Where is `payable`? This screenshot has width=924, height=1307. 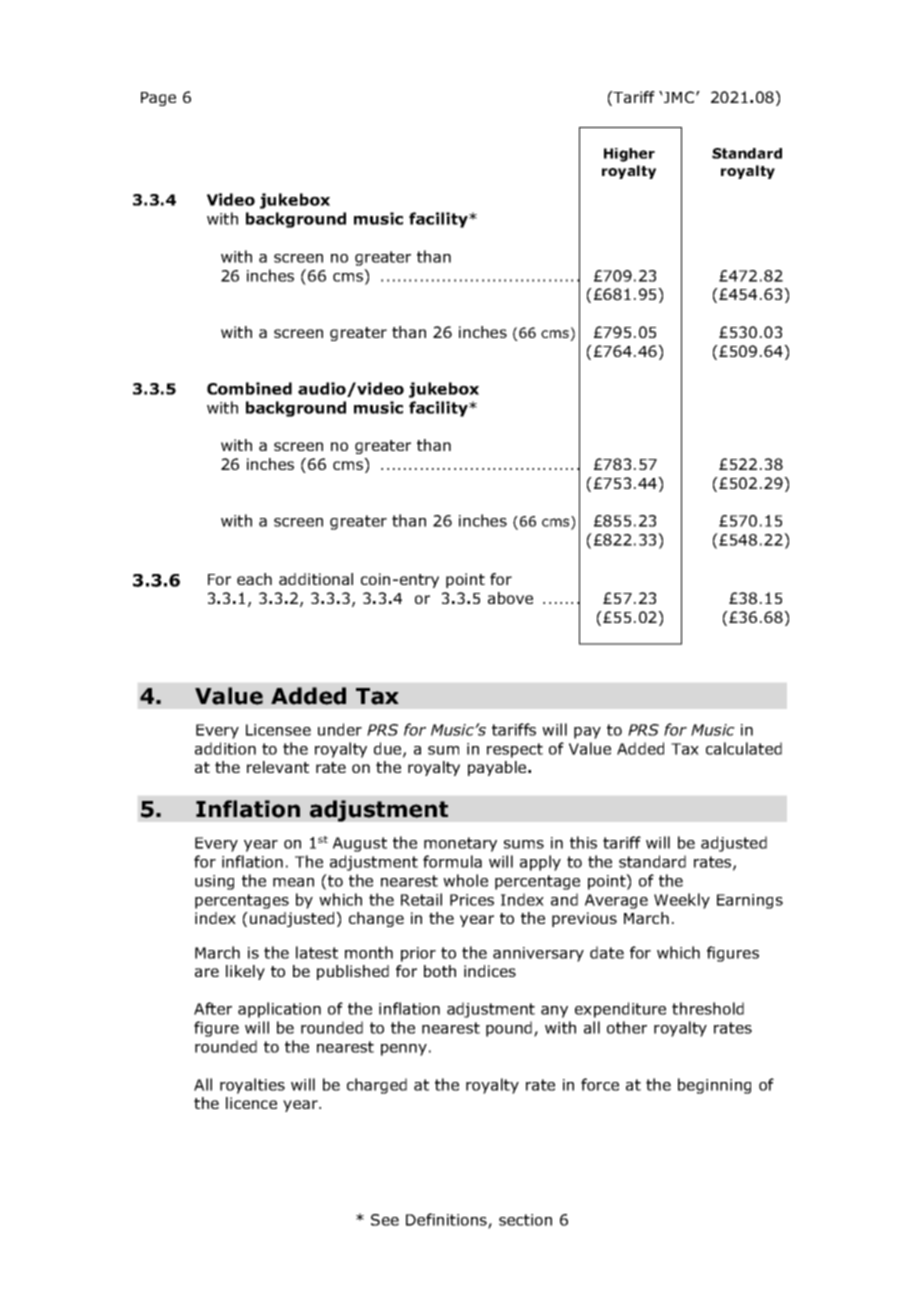
payable is located at coordinates (498, 768).
